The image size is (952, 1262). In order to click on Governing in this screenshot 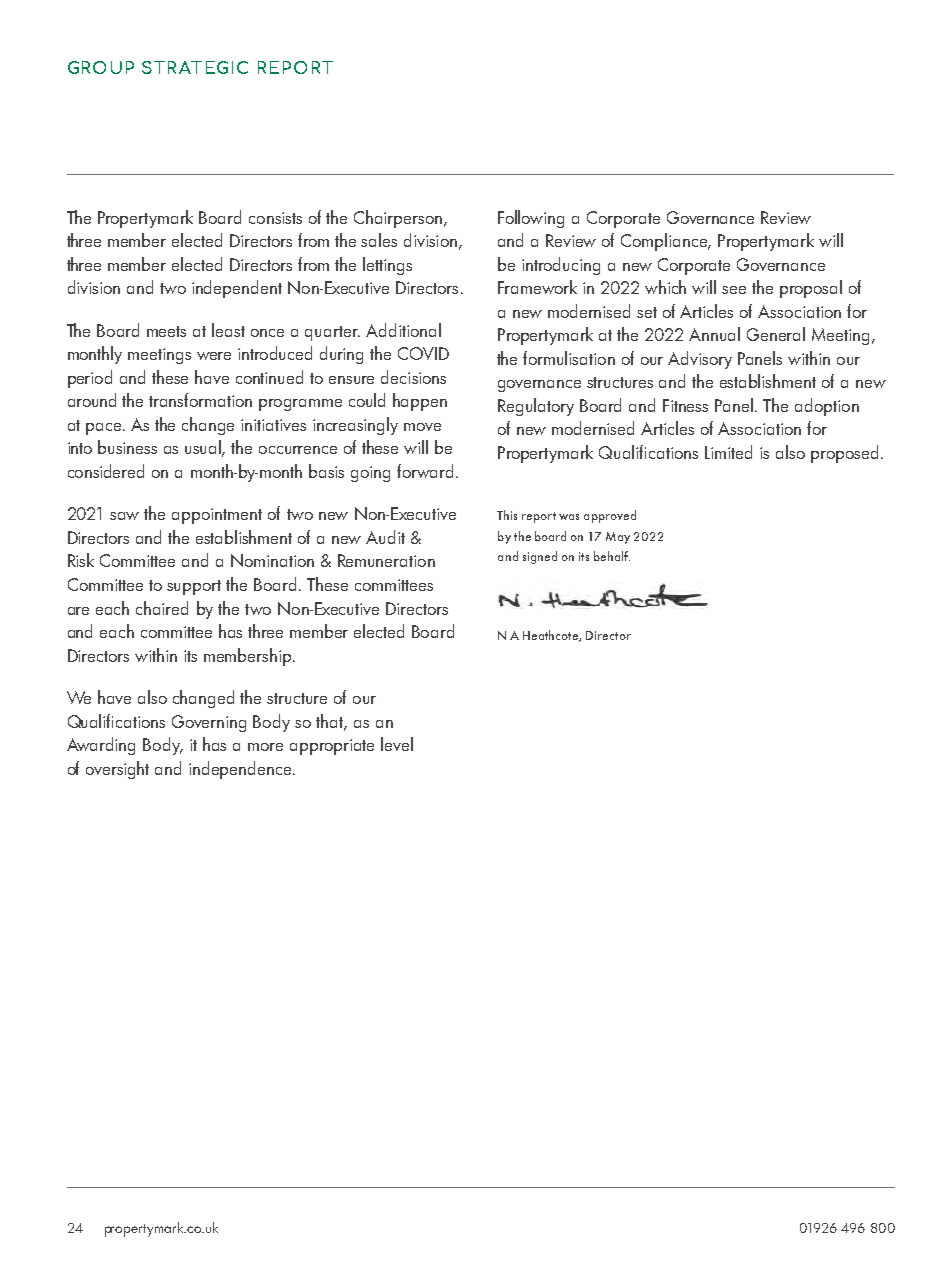, I will do `click(209, 723)`.
